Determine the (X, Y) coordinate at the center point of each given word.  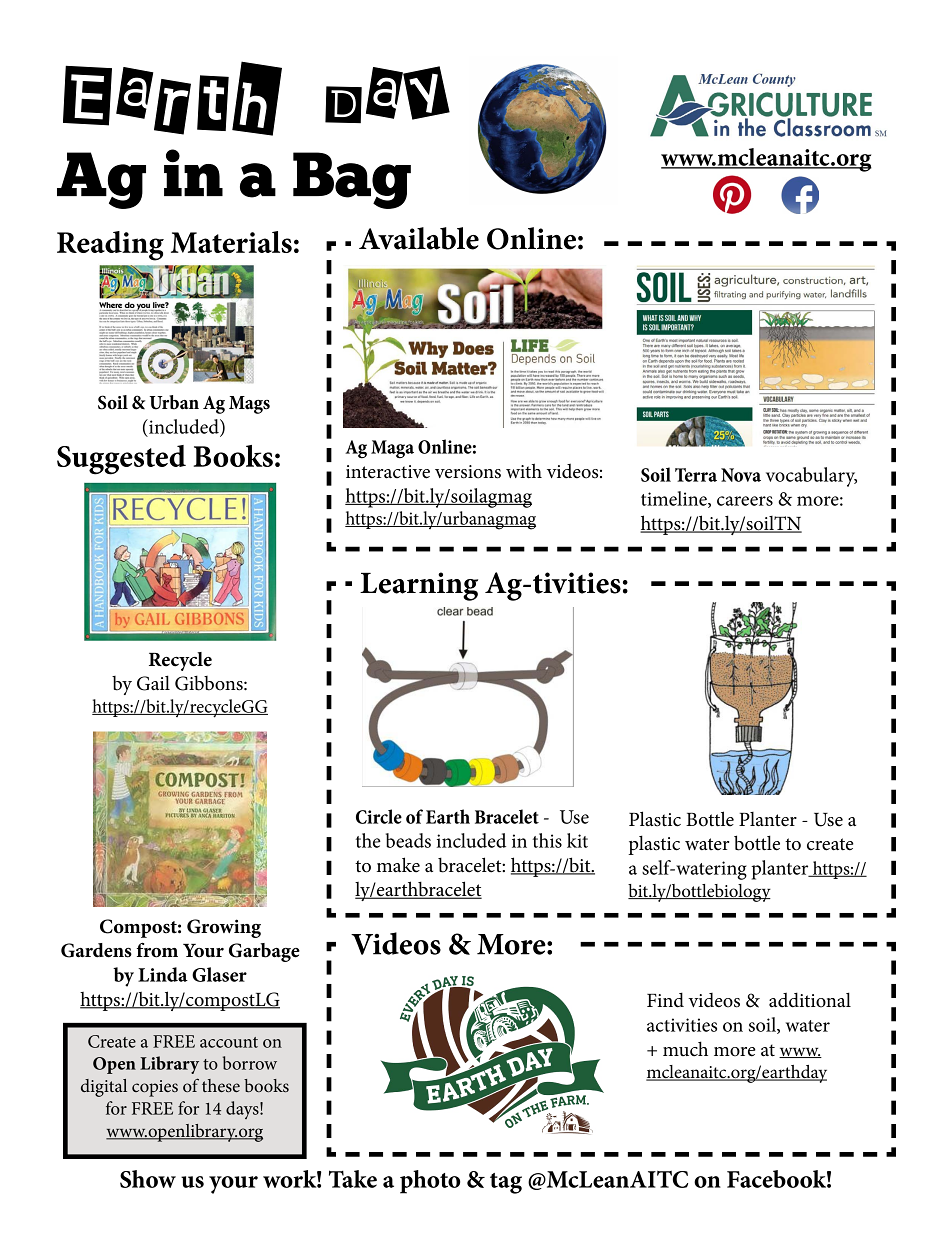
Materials (231, 242)
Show (148, 1179)
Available (419, 238)
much (685, 1049)
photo (430, 1182)
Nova (741, 475)
